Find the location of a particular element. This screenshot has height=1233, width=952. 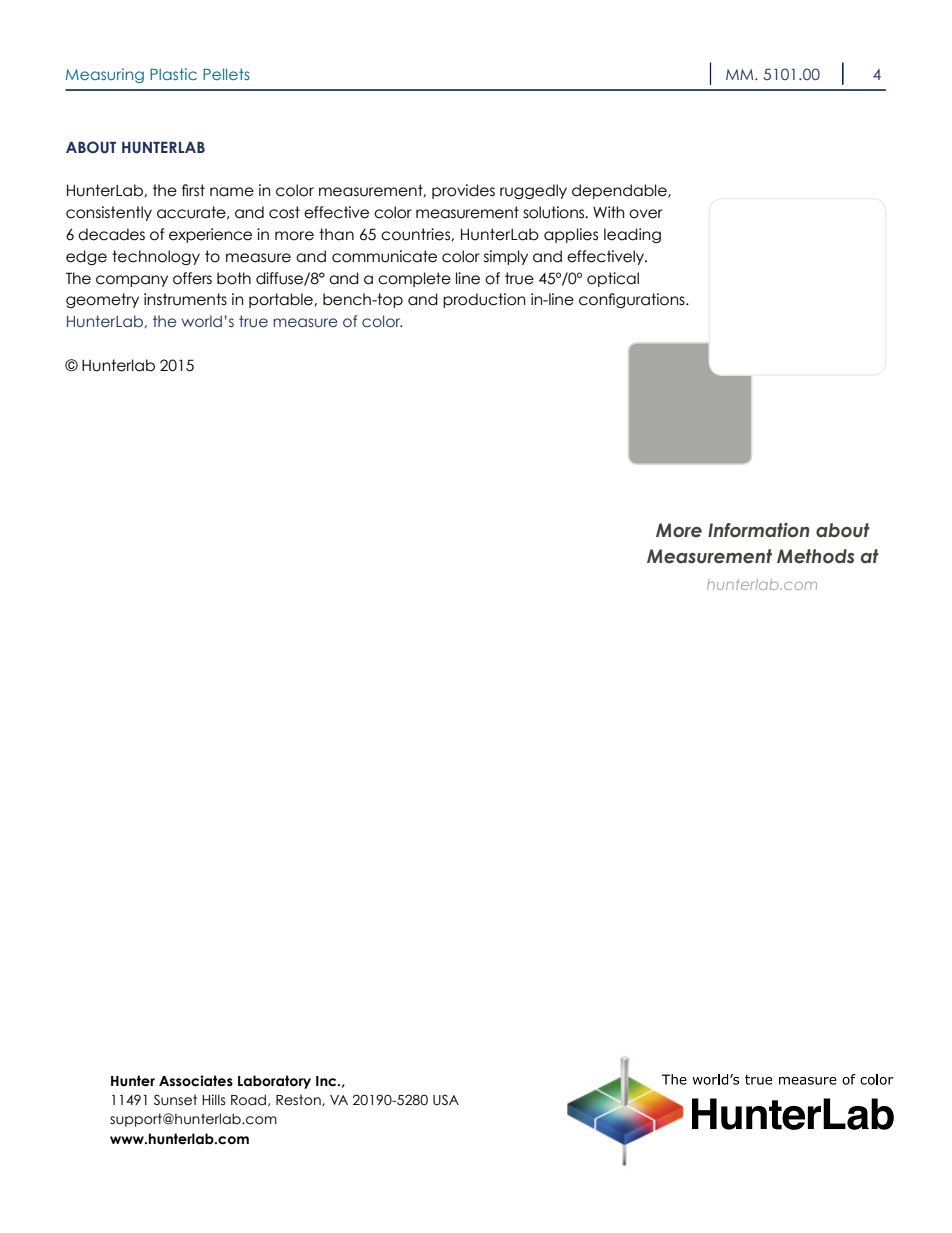

dependable is located at coordinates (620, 191).
